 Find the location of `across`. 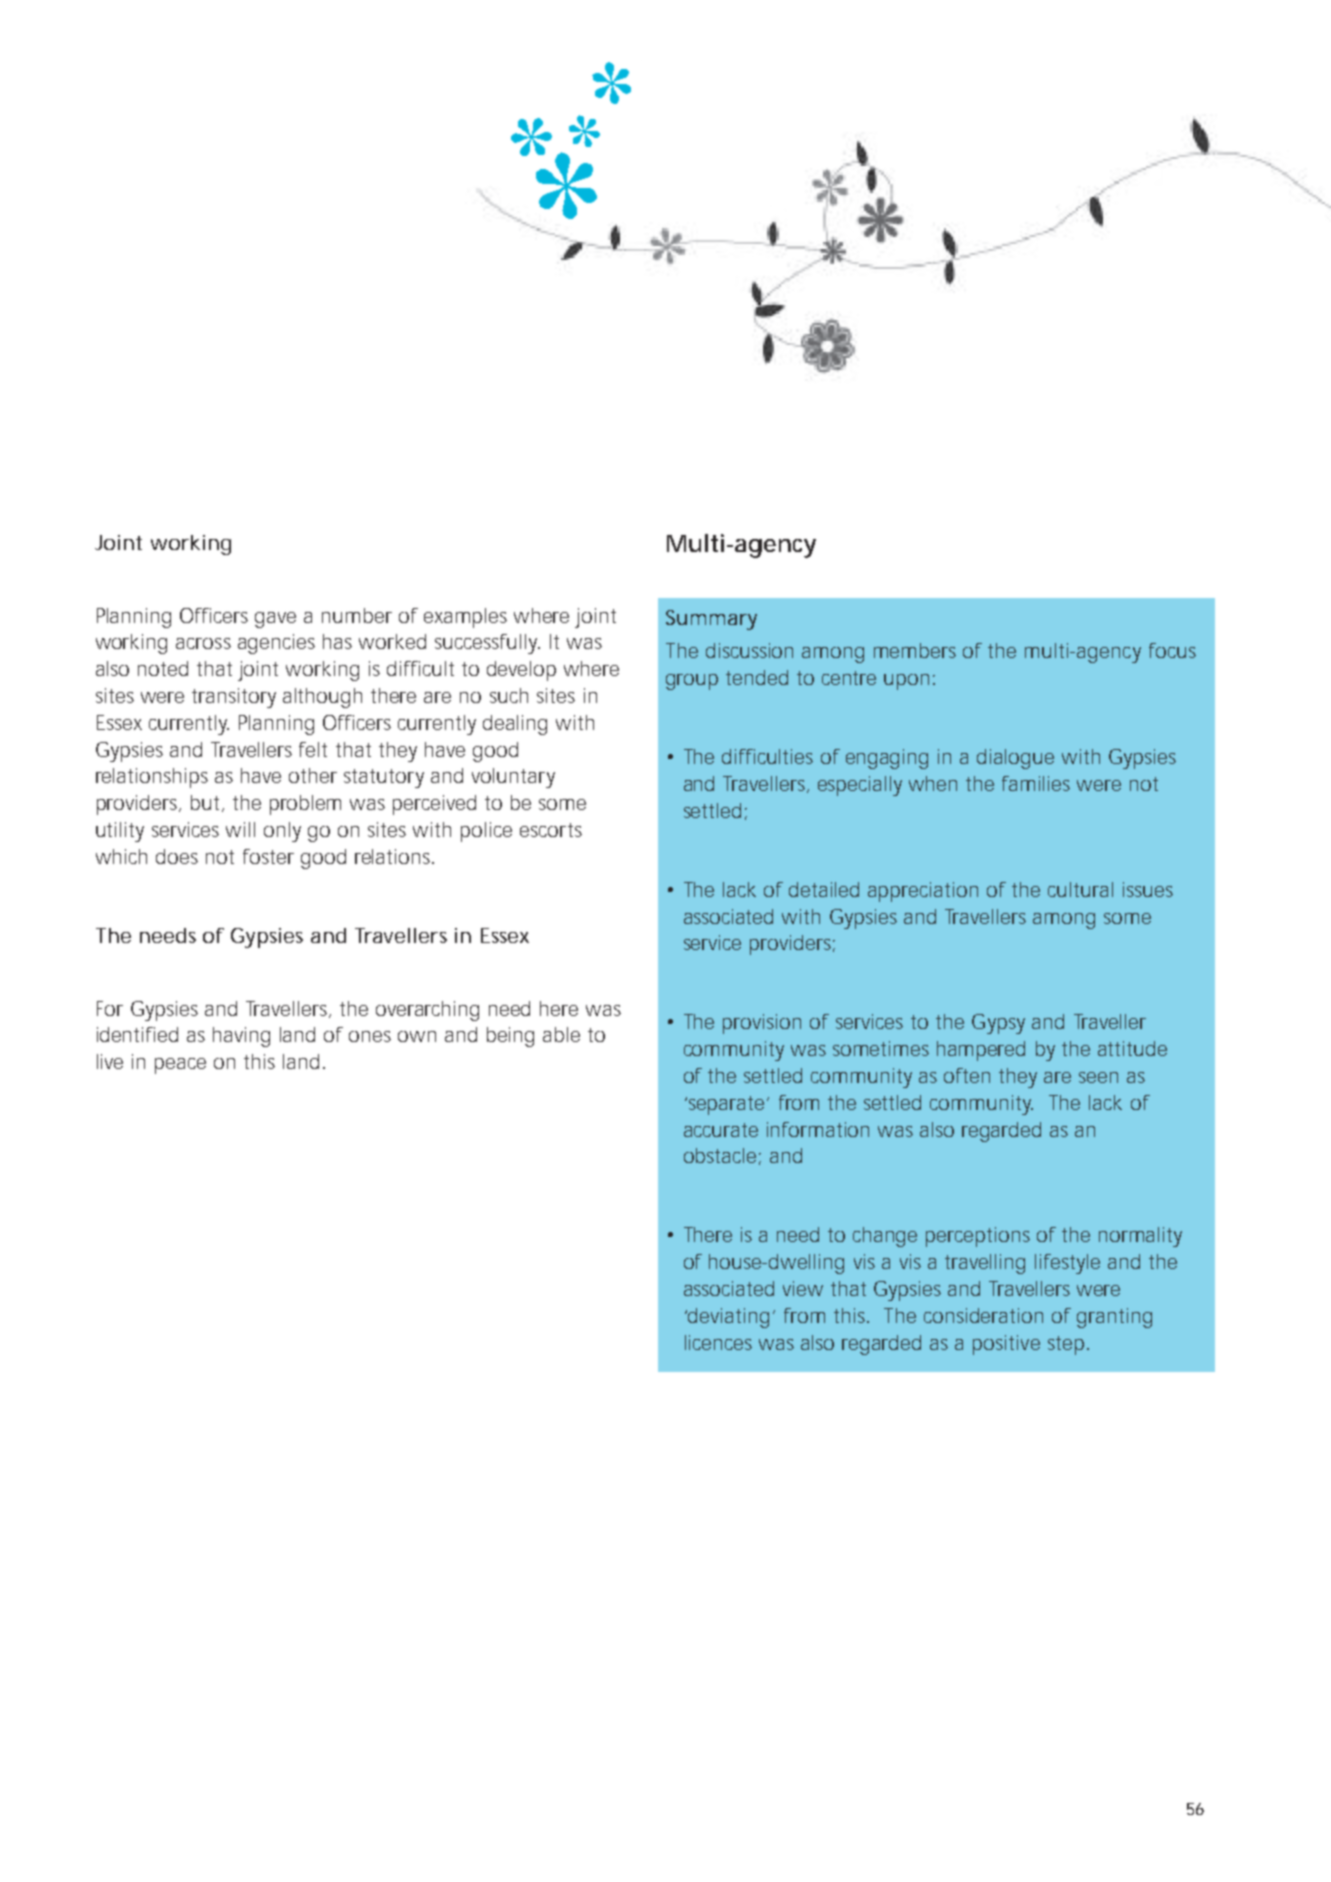

across is located at coordinates (203, 643).
